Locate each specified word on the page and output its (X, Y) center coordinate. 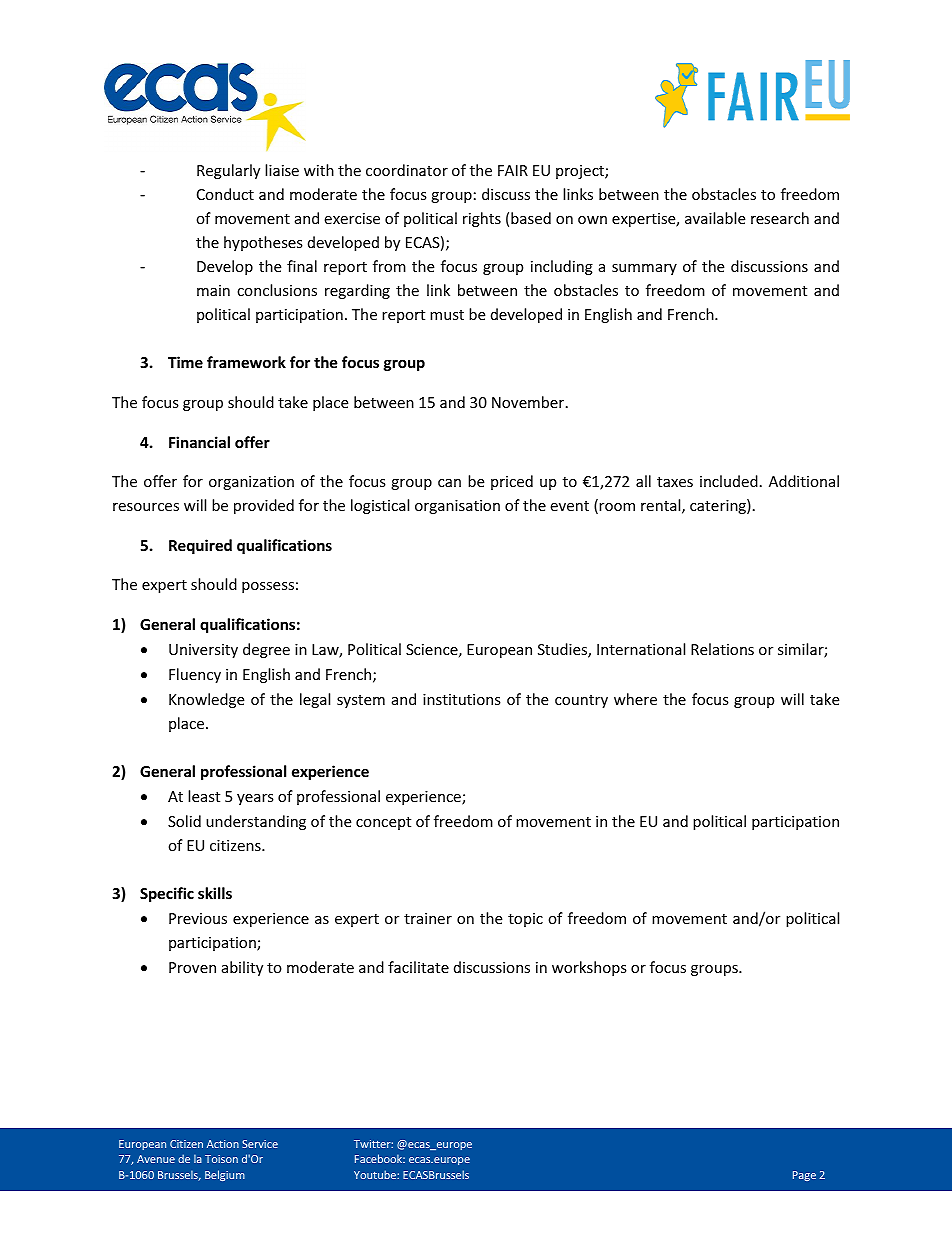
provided (264, 506)
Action (223, 1144)
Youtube (376, 1174)
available (715, 218)
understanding (256, 822)
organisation (457, 507)
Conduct (225, 194)
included (729, 481)
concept (383, 823)
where (635, 699)
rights (482, 219)
